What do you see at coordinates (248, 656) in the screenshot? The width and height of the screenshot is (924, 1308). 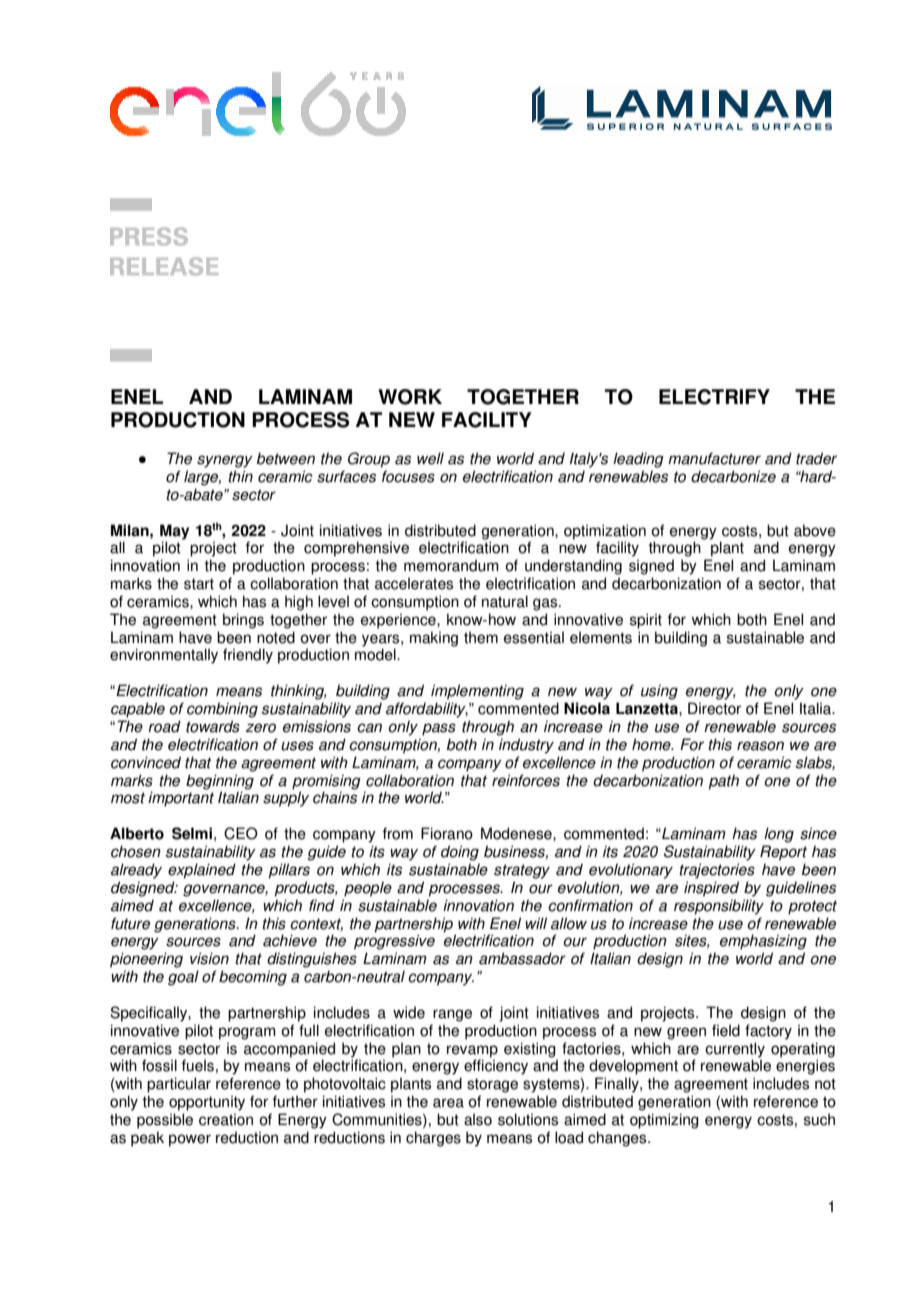 I see `friendly` at bounding box center [248, 656].
